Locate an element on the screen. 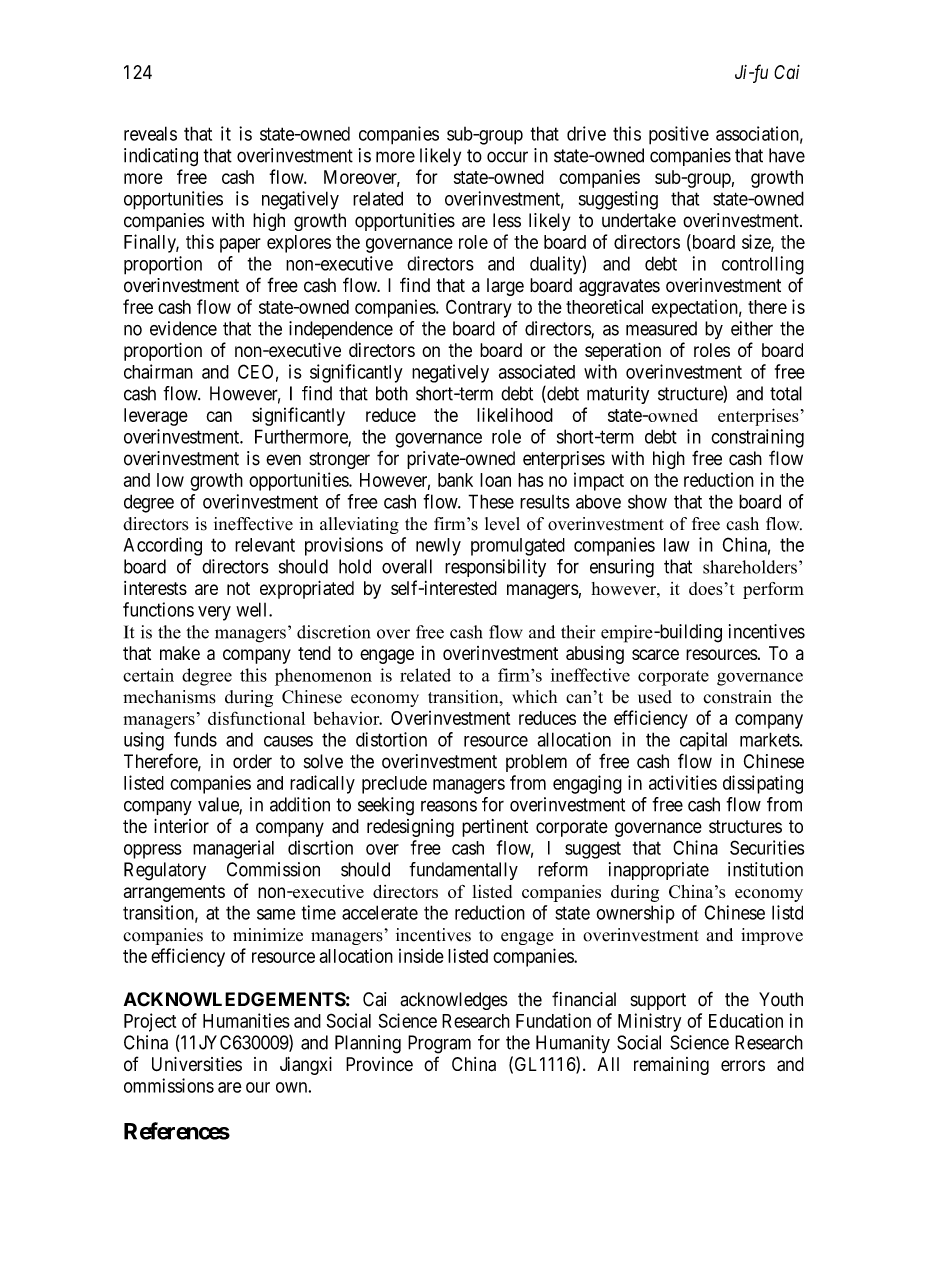  likelihood is located at coordinates (515, 414).
